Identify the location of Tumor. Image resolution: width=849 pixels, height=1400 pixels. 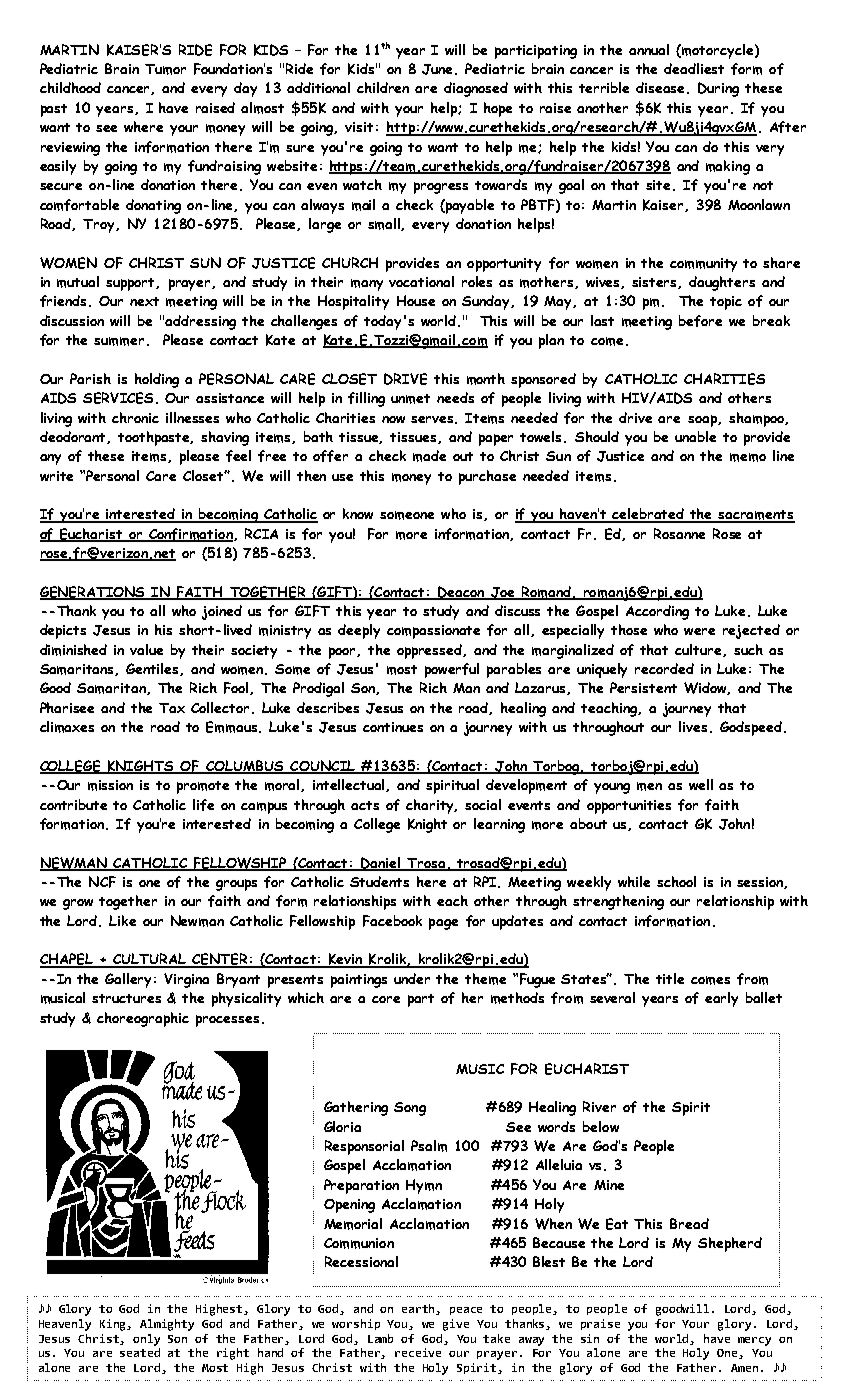
(165, 69).
